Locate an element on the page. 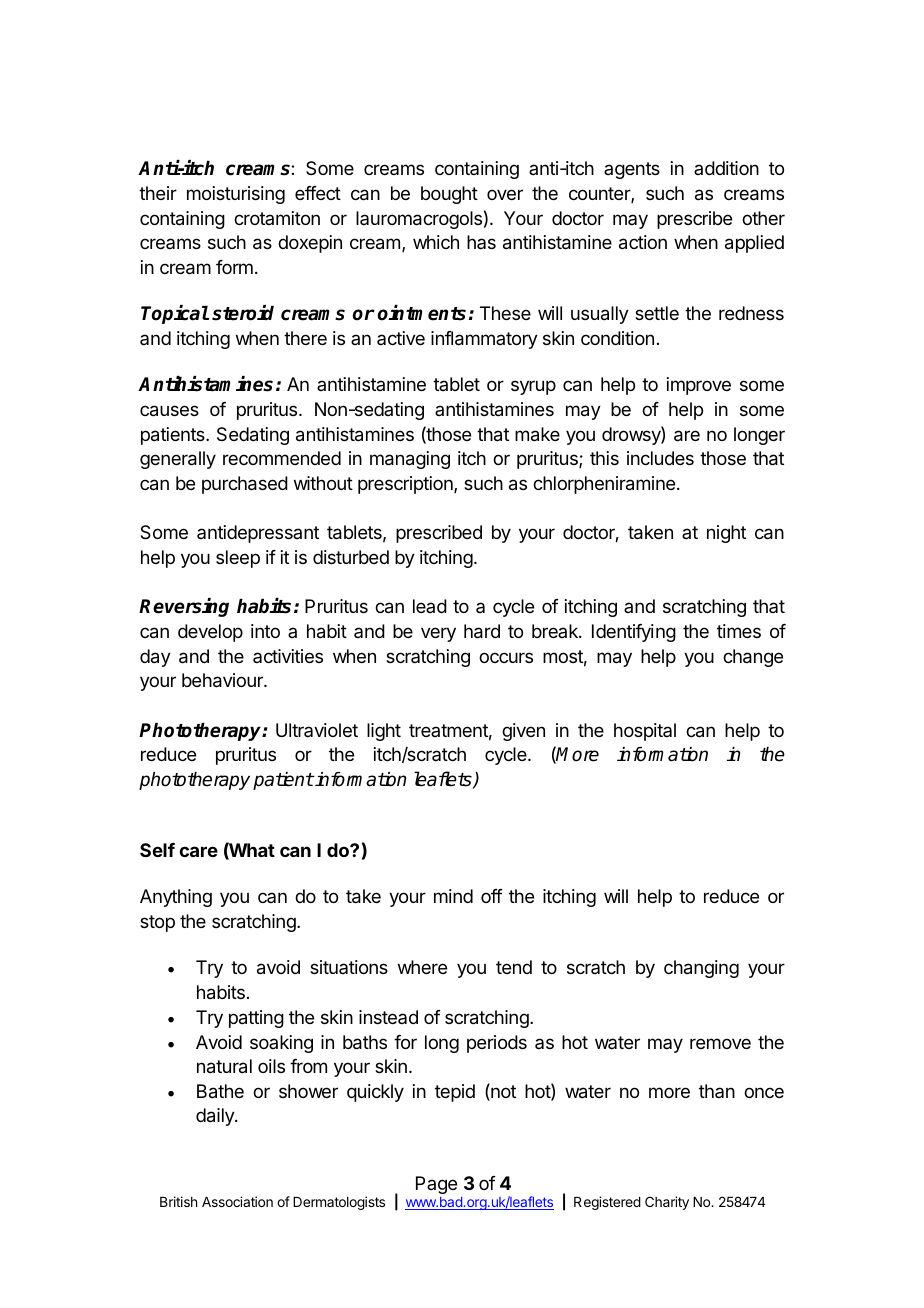 Image resolution: width=924 pixels, height=1308 pixels. Page is located at coordinates (436, 1185).
